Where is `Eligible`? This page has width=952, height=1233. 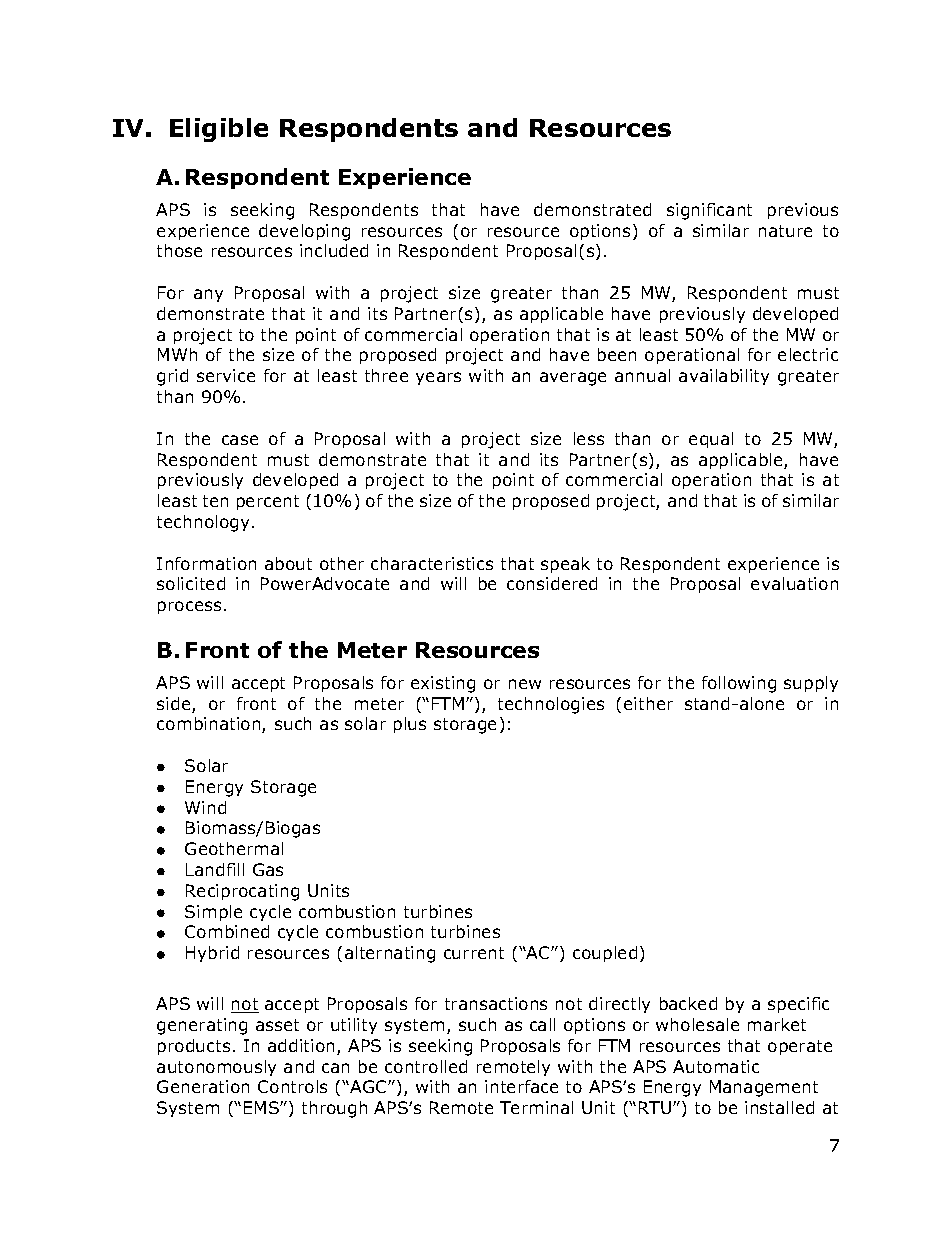 Eligible is located at coordinates (219, 130).
